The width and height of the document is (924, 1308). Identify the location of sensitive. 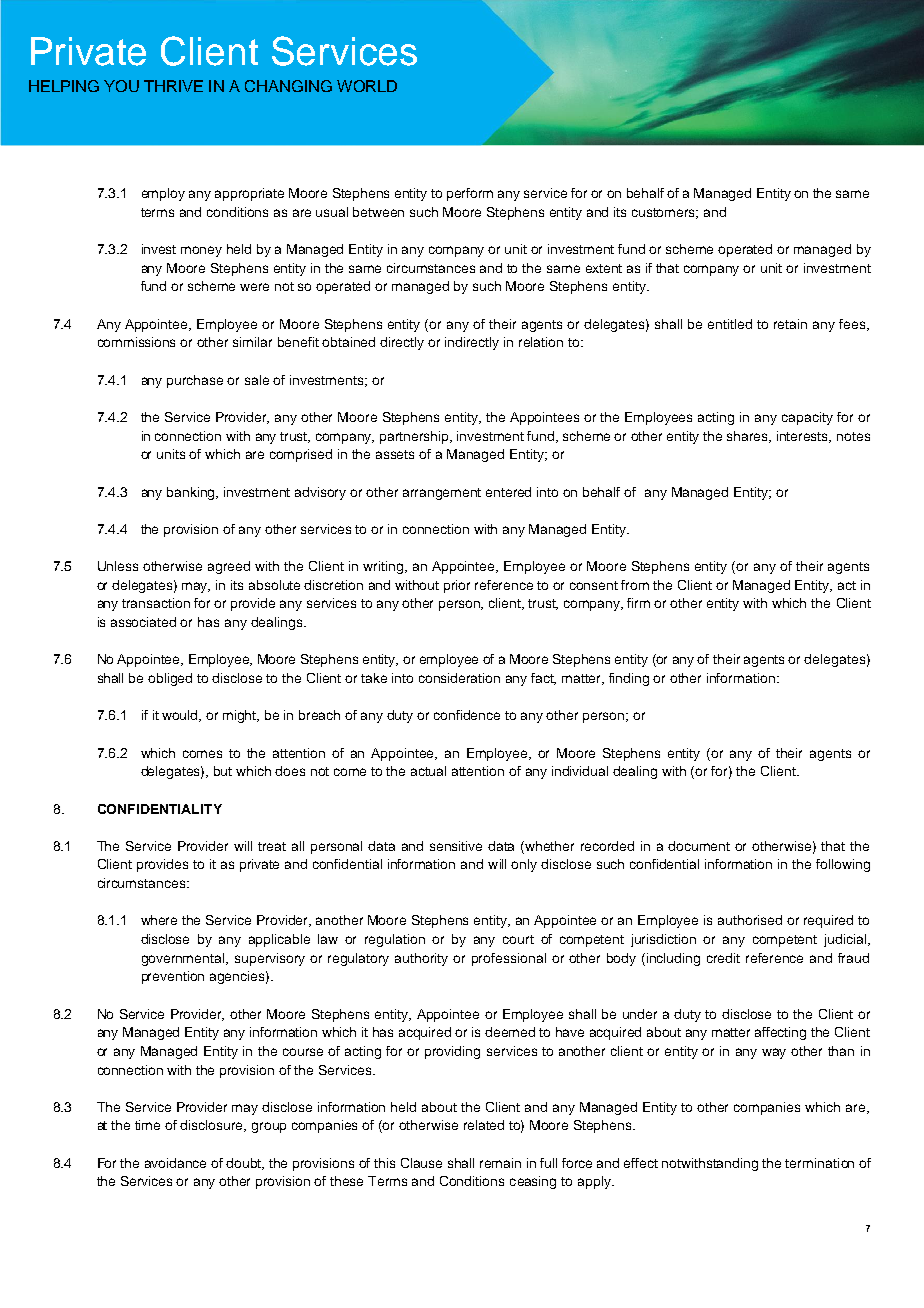
(456, 846).
